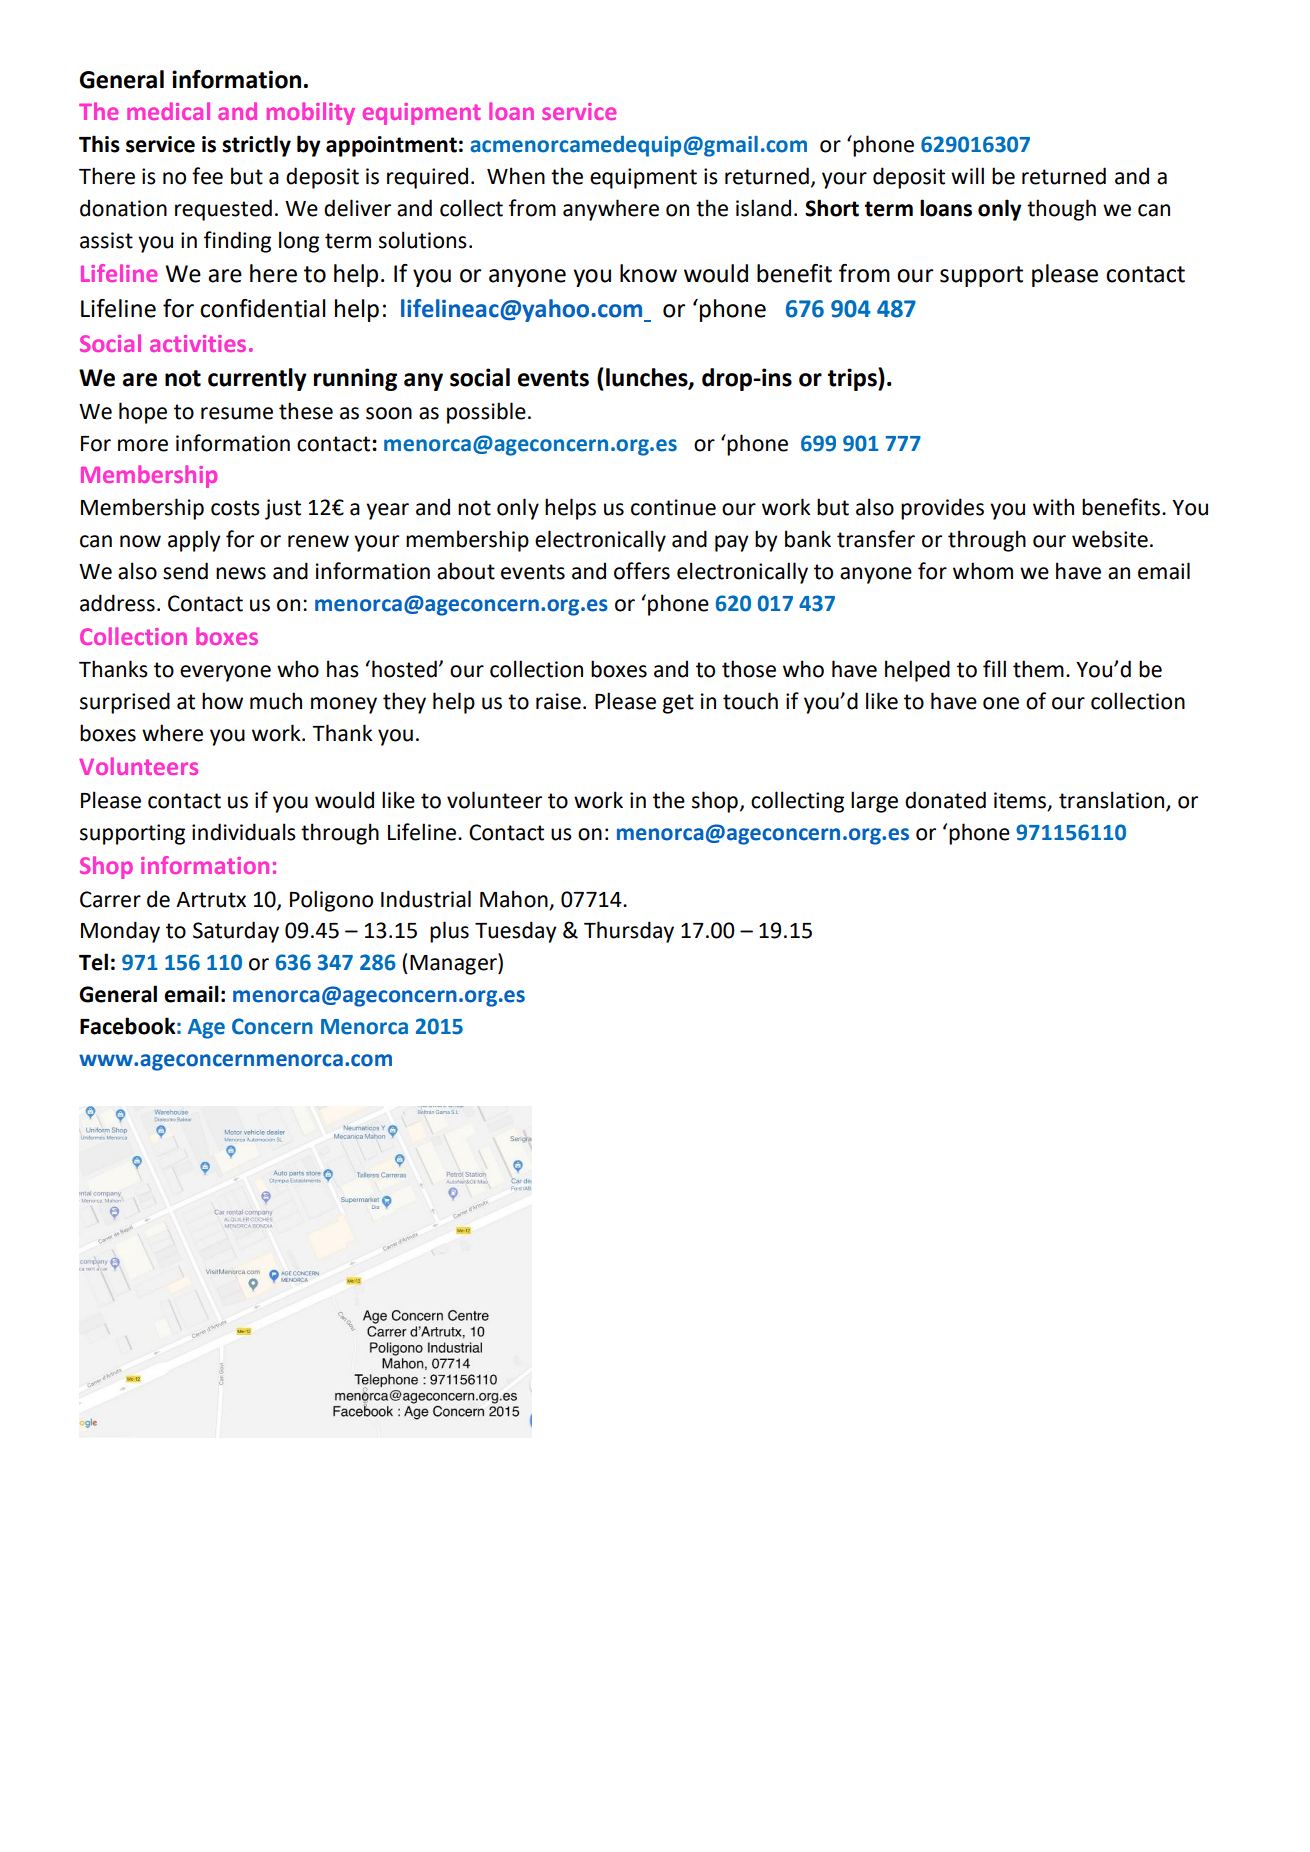 Image resolution: width=1310 pixels, height=1852 pixels. I want to click on Saturday, so click(236, 932).
